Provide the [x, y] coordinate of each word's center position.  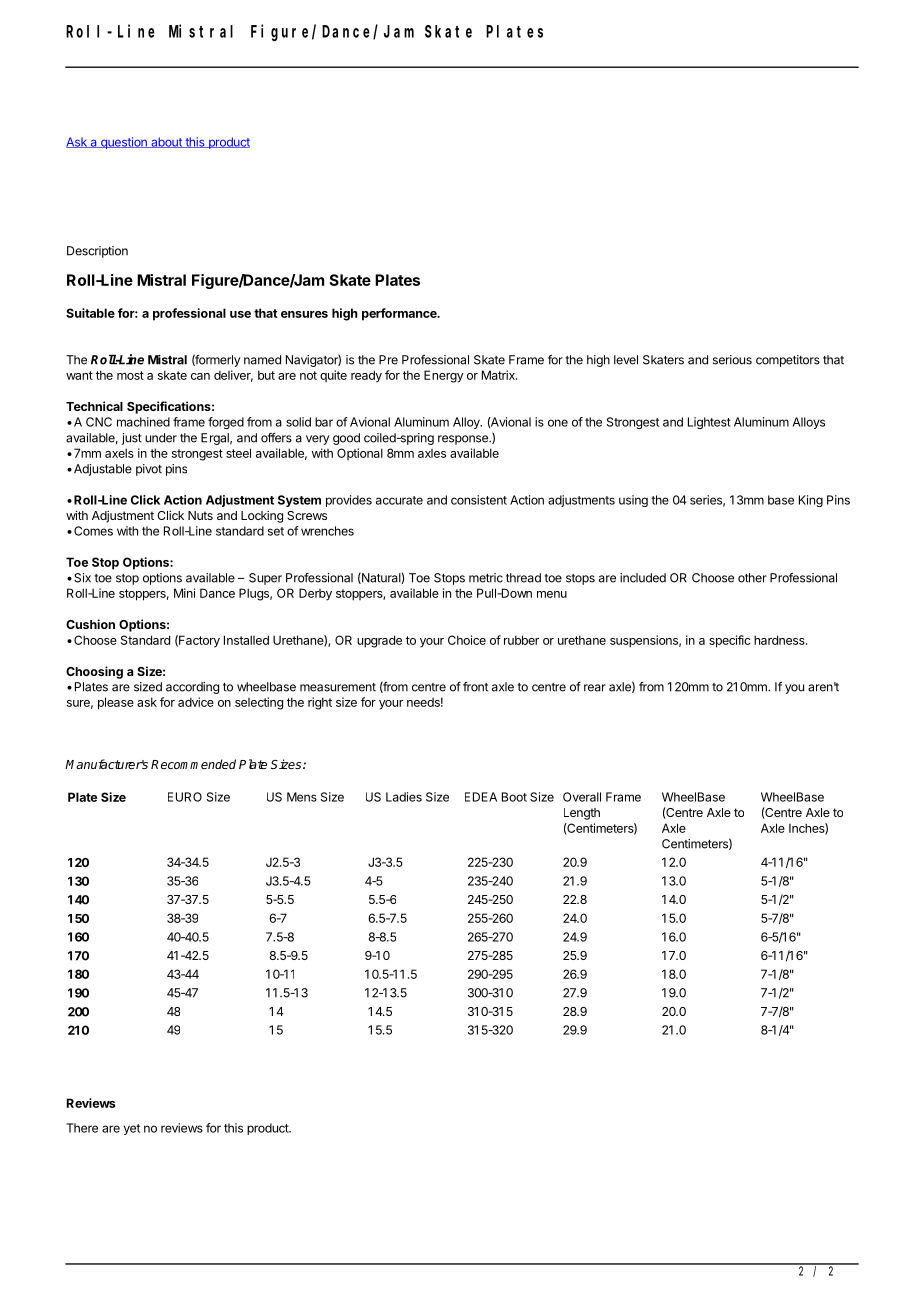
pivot [149, 470]
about [166, 142]
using [633, 501]
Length [582, 814]
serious [732, 360]
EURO [185, 797]
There [82, 1128]
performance [400, 314]
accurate [399, 500]
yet [132, 1129]
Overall [582, 797]
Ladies [404, 797]
